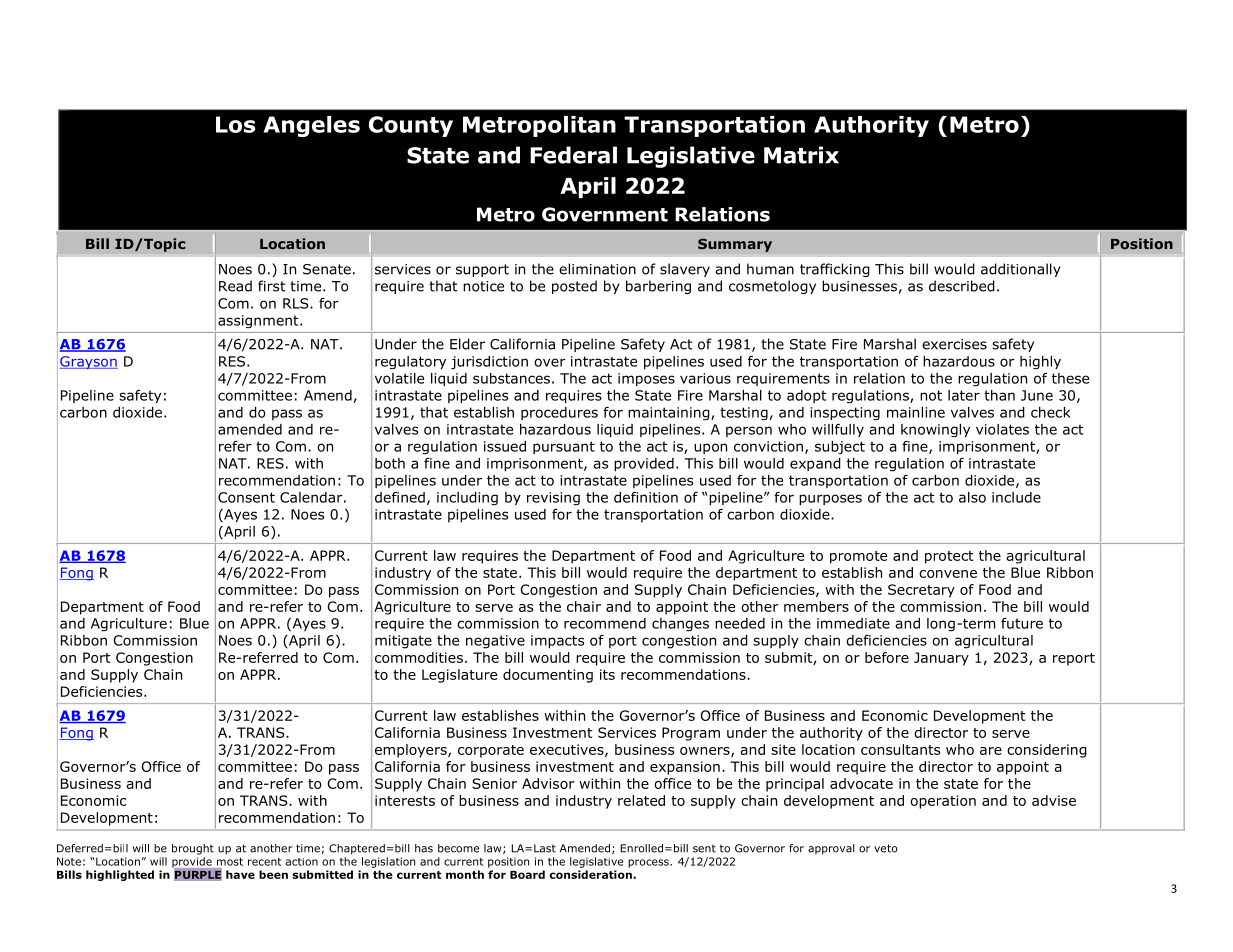 Image resolution: width=1233 pixels, height=952 pixels. What do you see at coordinates (390, 463) in the page?
I see `both` at bounding box center [390, 463].
